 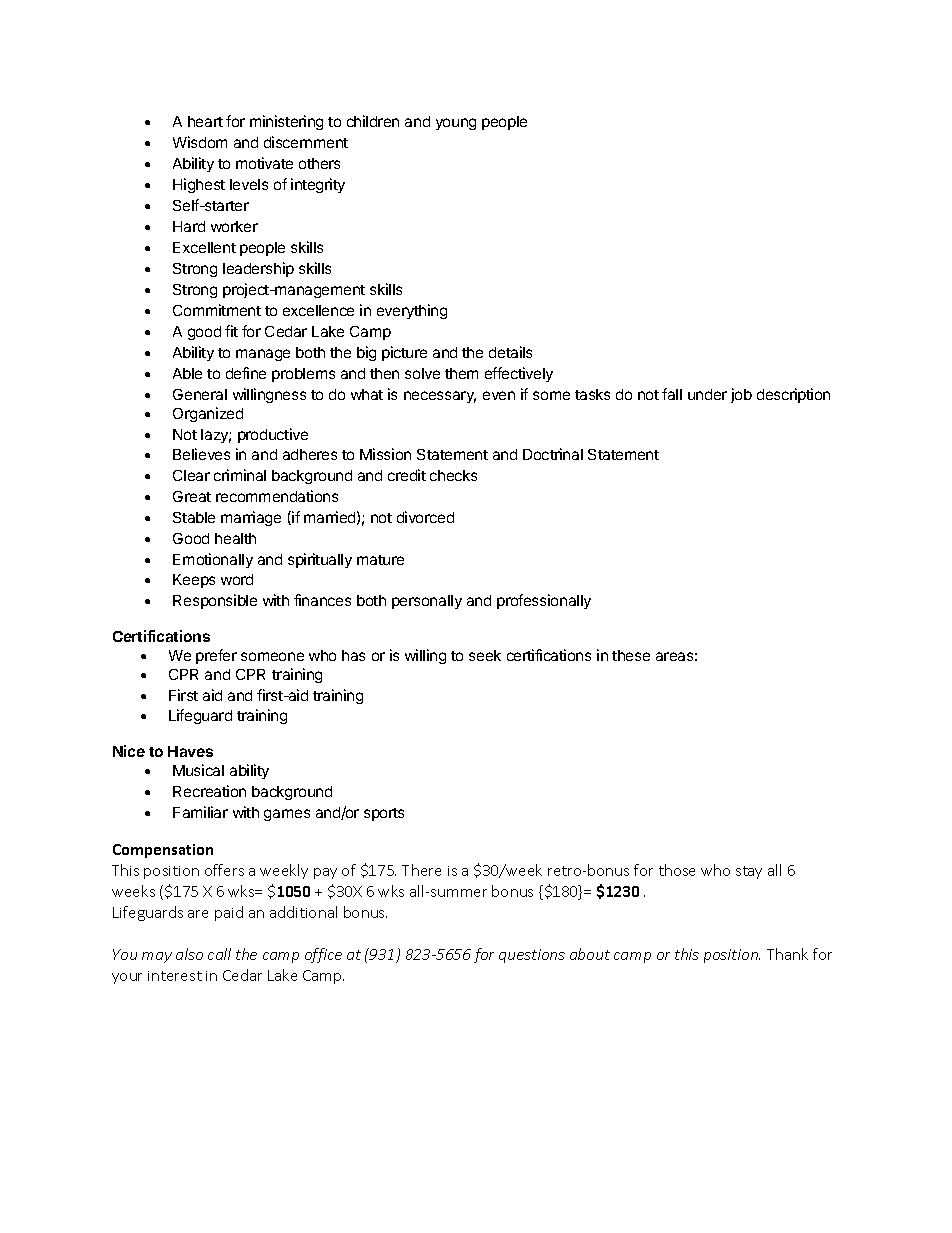 I want to click on call, so click(x=219, y=954).
